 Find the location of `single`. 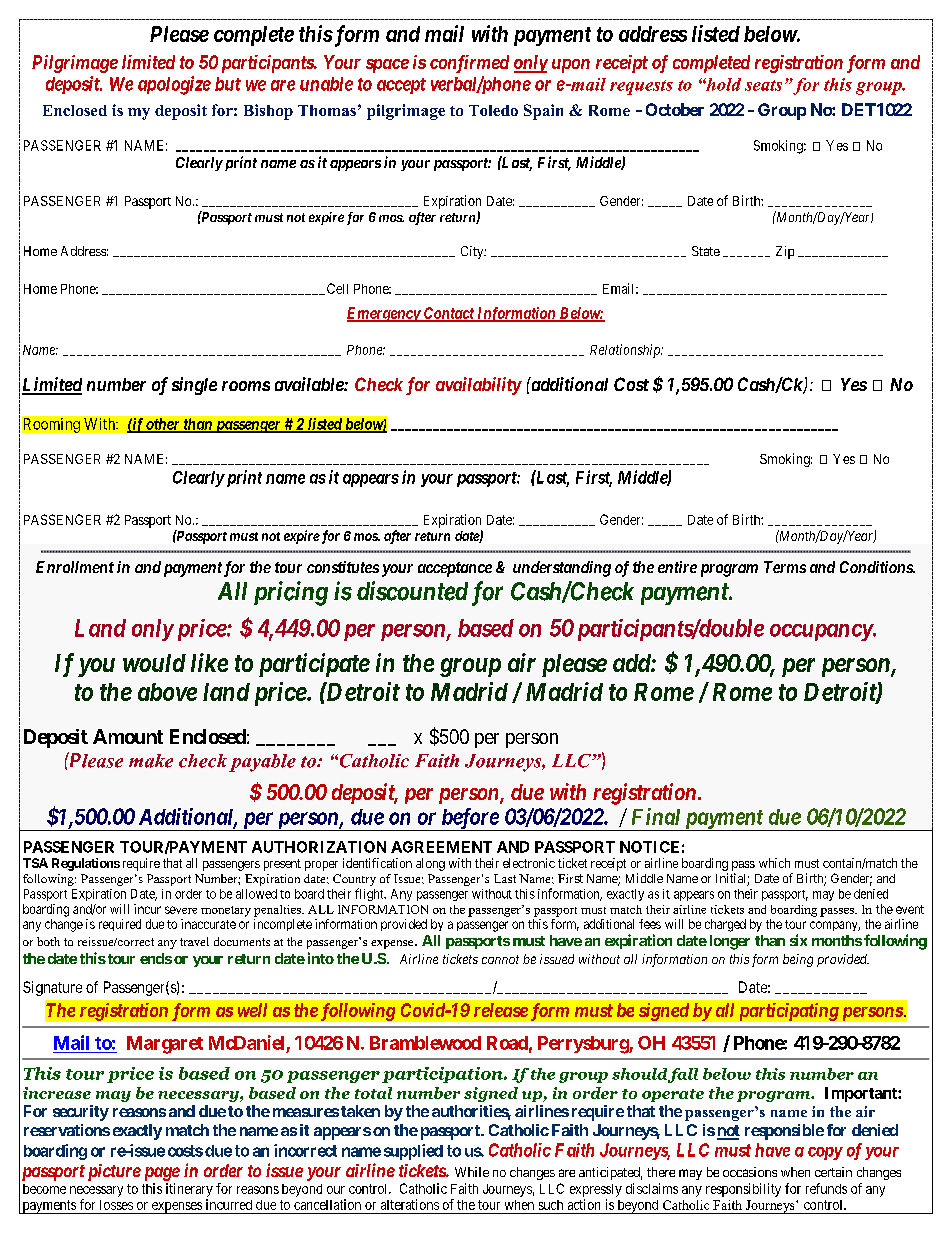

single is located at coordinates (194, 386).
